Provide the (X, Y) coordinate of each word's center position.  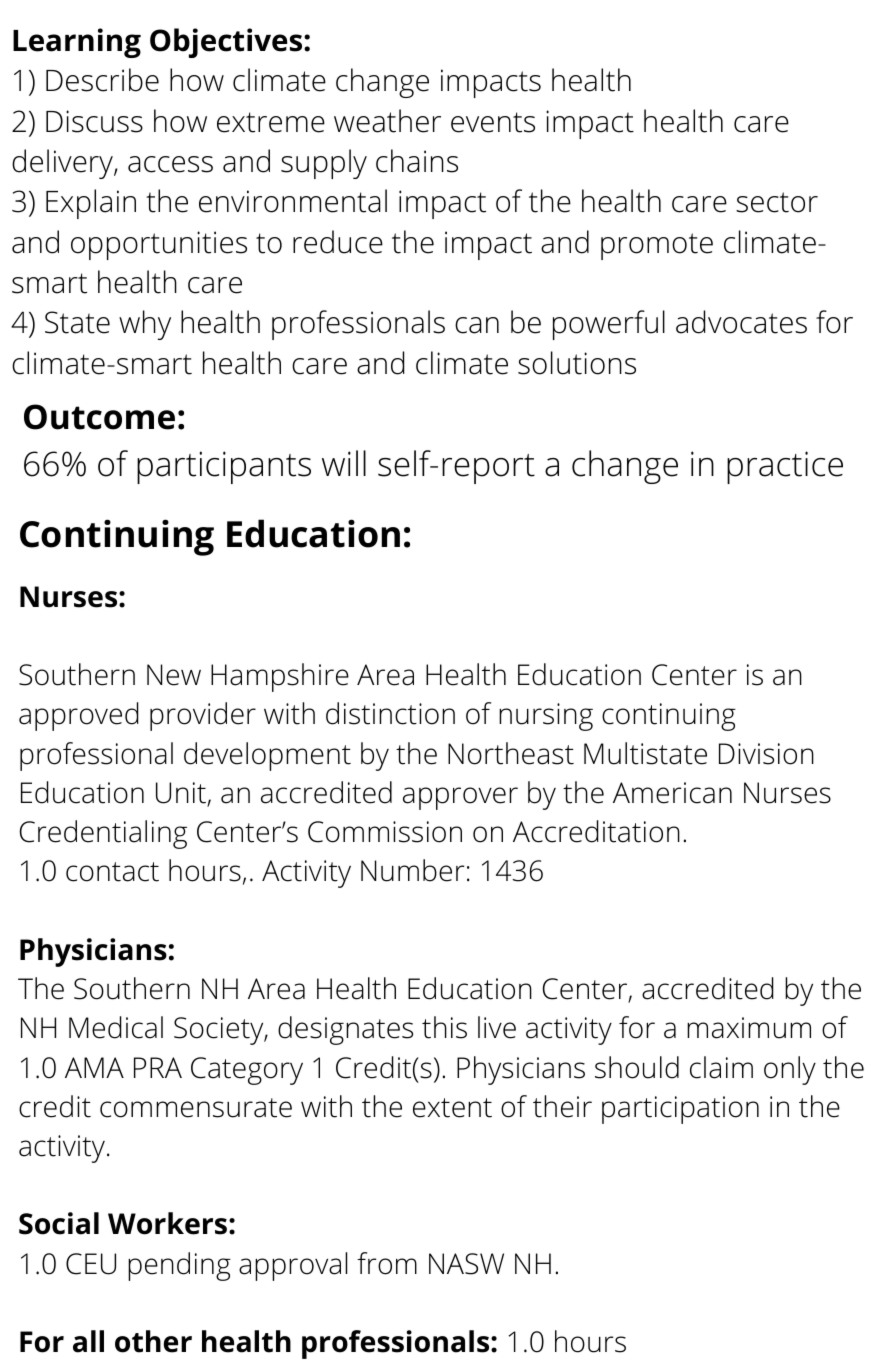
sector (777, 202)
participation (680, 1110)
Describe (102, 80)
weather (387, 121)
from (387, 1263)
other (153, 1341)
